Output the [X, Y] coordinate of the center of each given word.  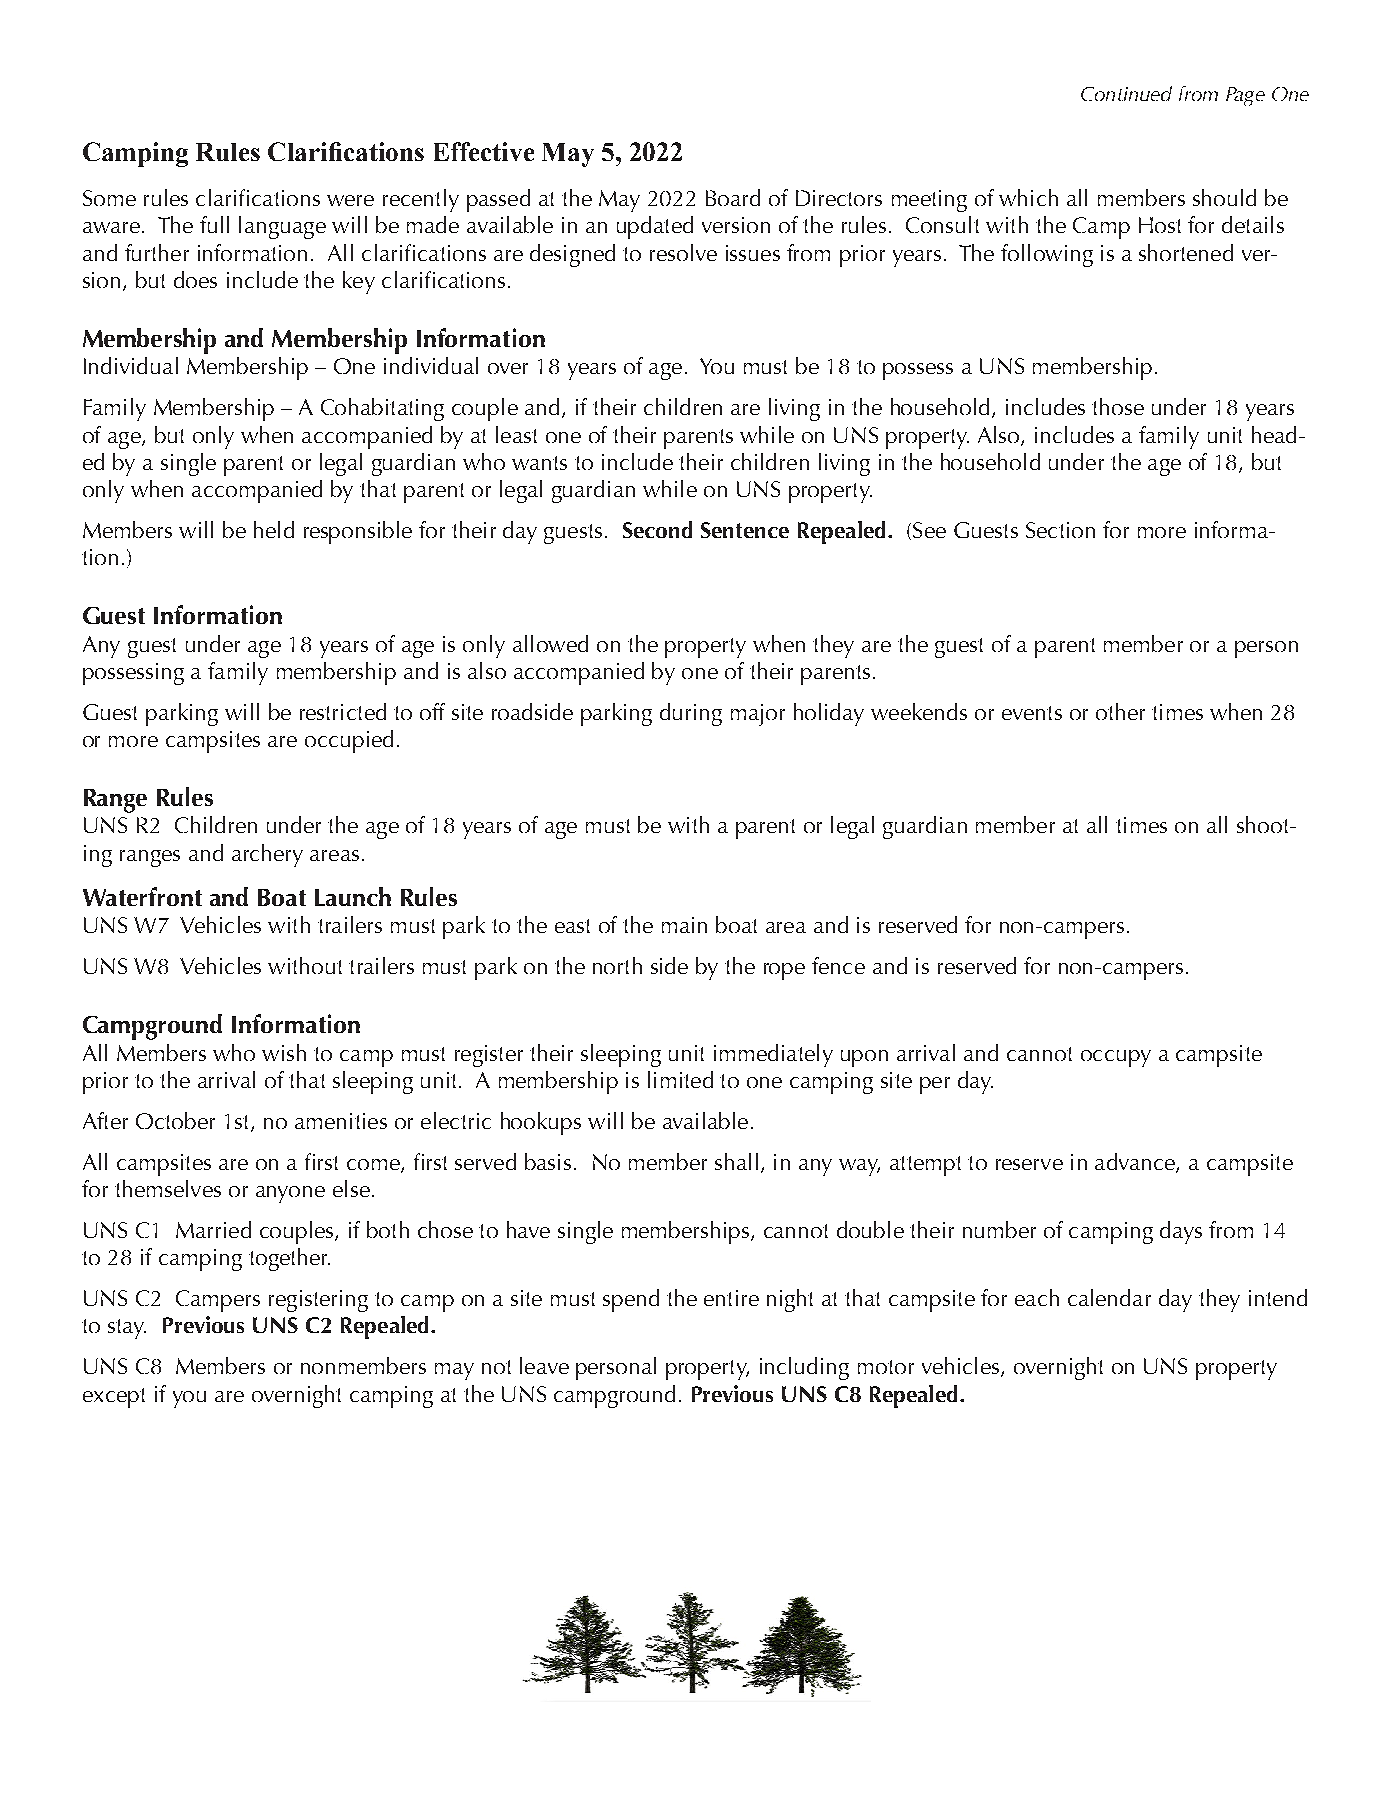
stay [127, 1329]
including [804, 1368]
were [350, 200]
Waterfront [142, 896]
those [1118, 406]
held [274, 529]
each [1037, 1297]
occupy [1116, 1058]
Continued [1126, 93]
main [684, 925]
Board [733, 197]
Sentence [745, 530]
